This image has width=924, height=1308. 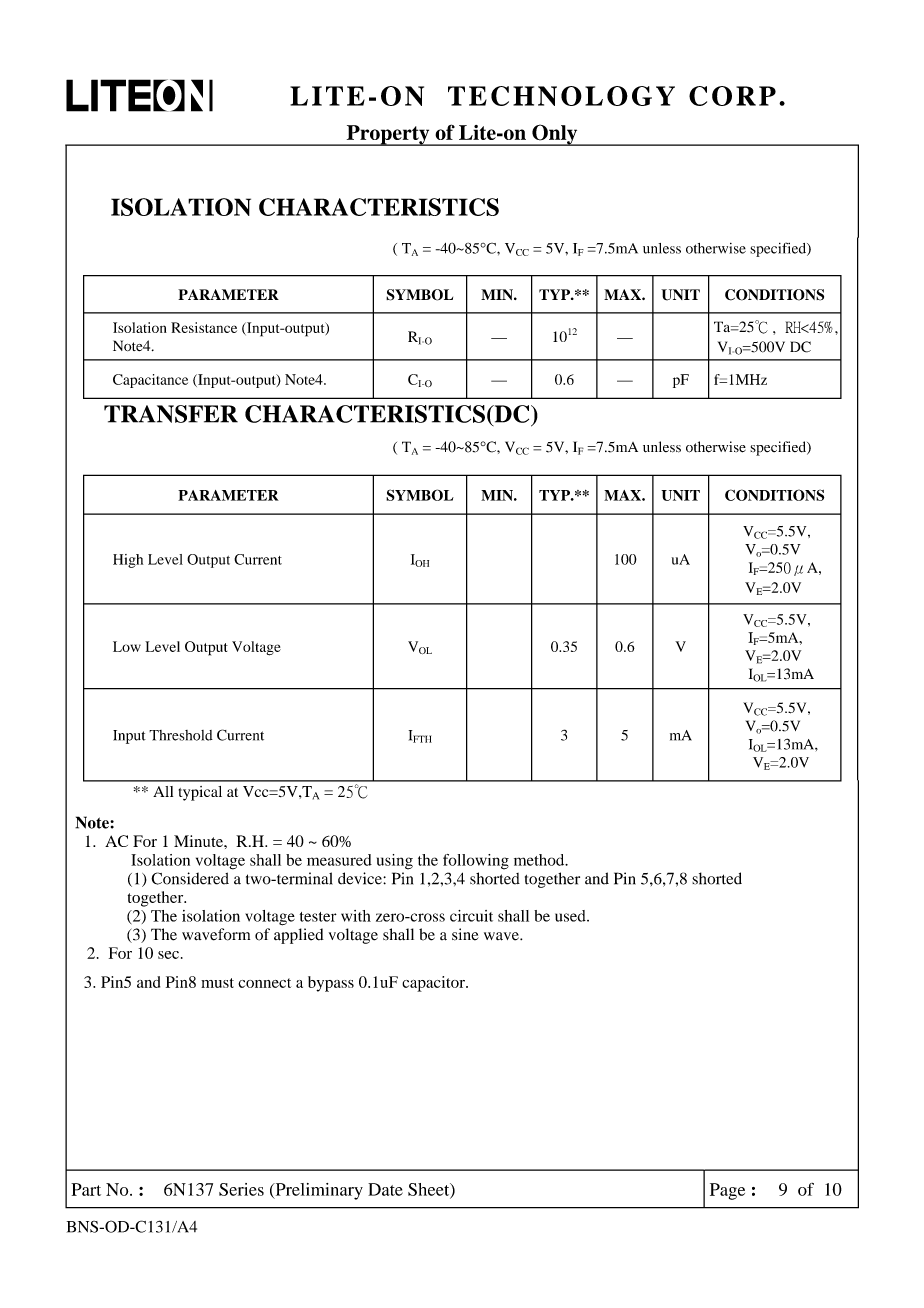 What do you see at coordinates (388, 135) in the image?
I see `Property` at bounding box center [388, 135].
